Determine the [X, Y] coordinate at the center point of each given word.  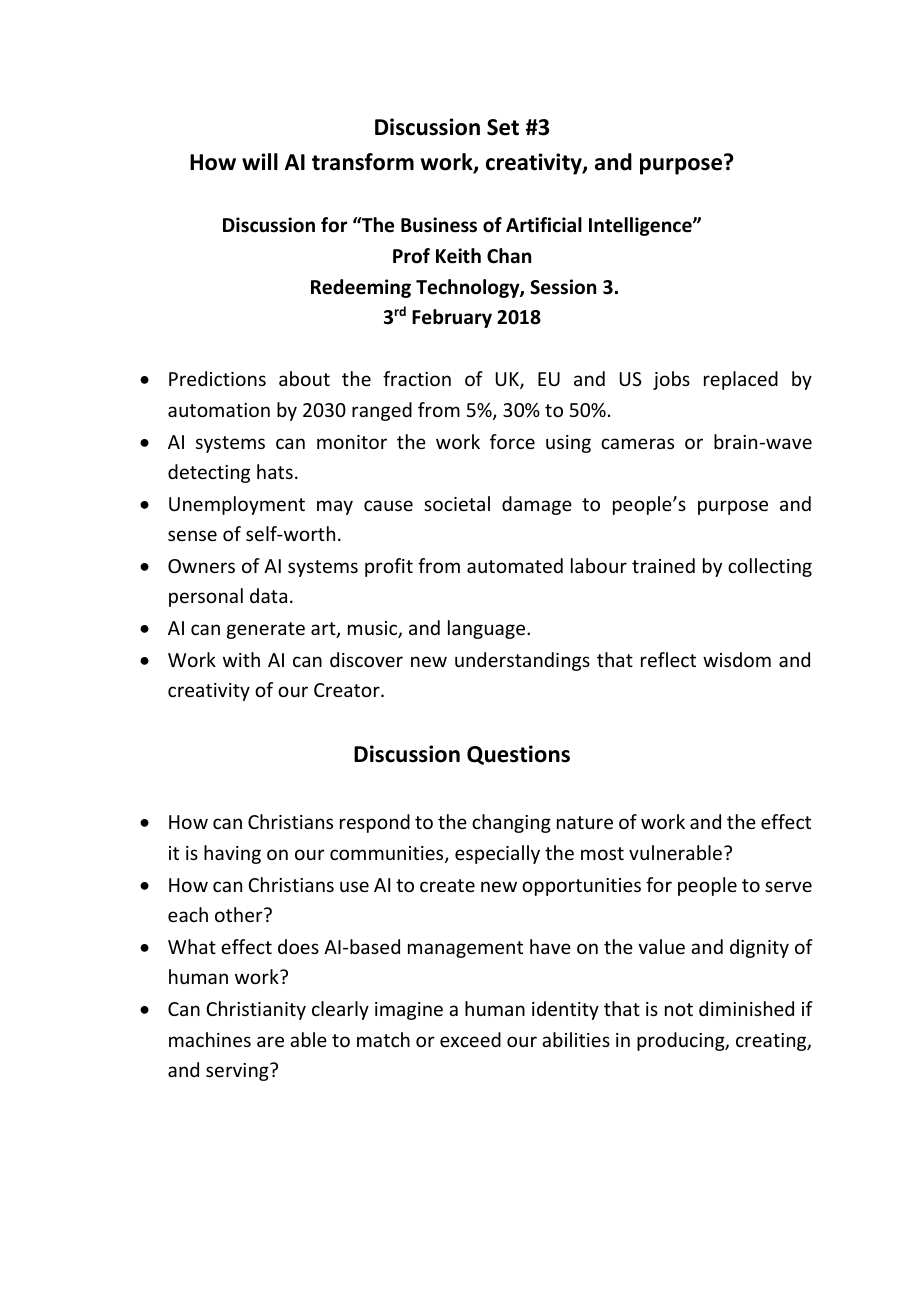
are [270, 1041]
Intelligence [641, 226]
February [452, 318]
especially [497, 854]
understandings [522, 661]
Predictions [217, 378]
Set [503, 127]
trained [663, 565]
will [260, 161]
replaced [741, 380]
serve [788, 886]
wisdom [737, 659]
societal [457, 503]
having [232, 854]
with [241, 659]
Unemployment [237, 505]
